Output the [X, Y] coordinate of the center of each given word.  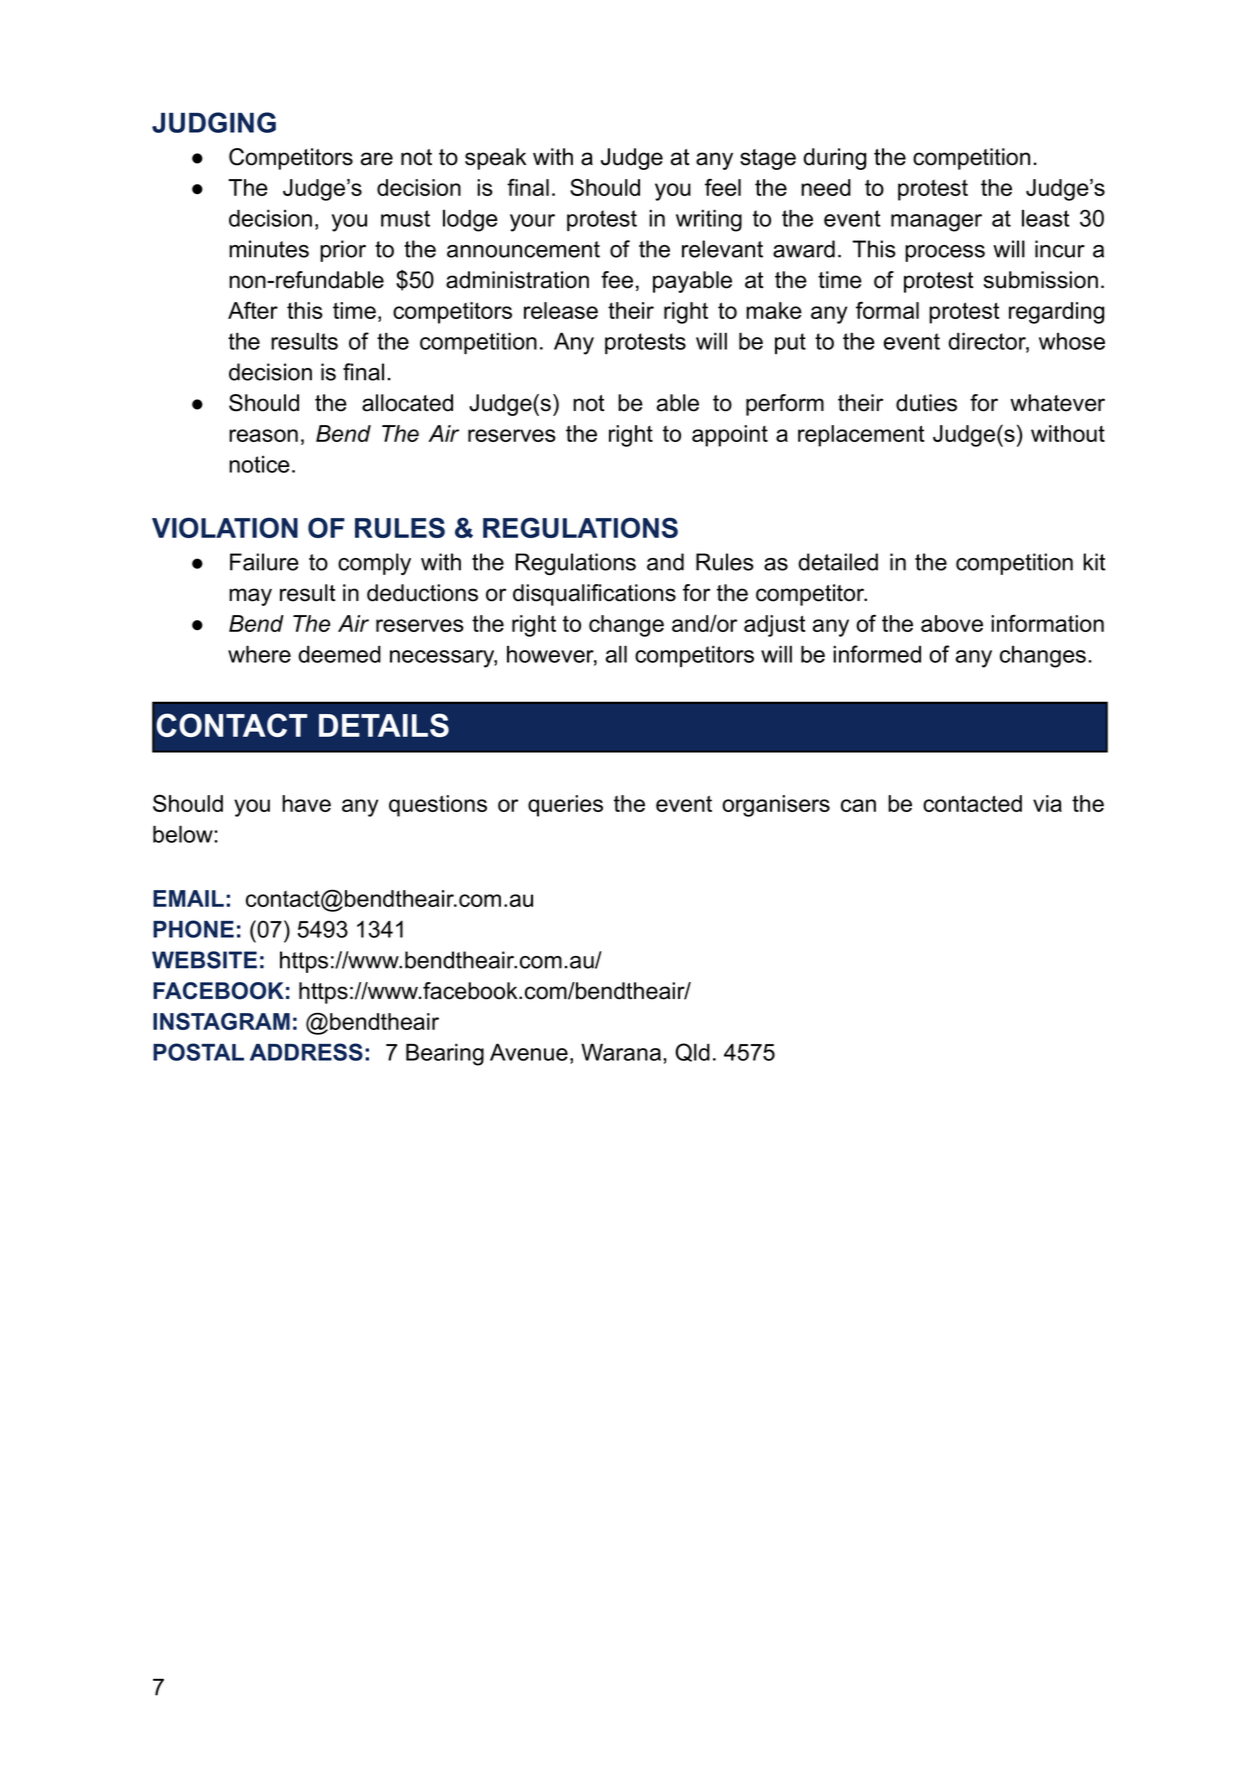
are [377, 159]
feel [723, 187]
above [952, 623]
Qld [692, 1052]
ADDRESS [306, 1052]
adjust [774, 626]
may [250, 597]
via [1047, 803]
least [1045, 218]
